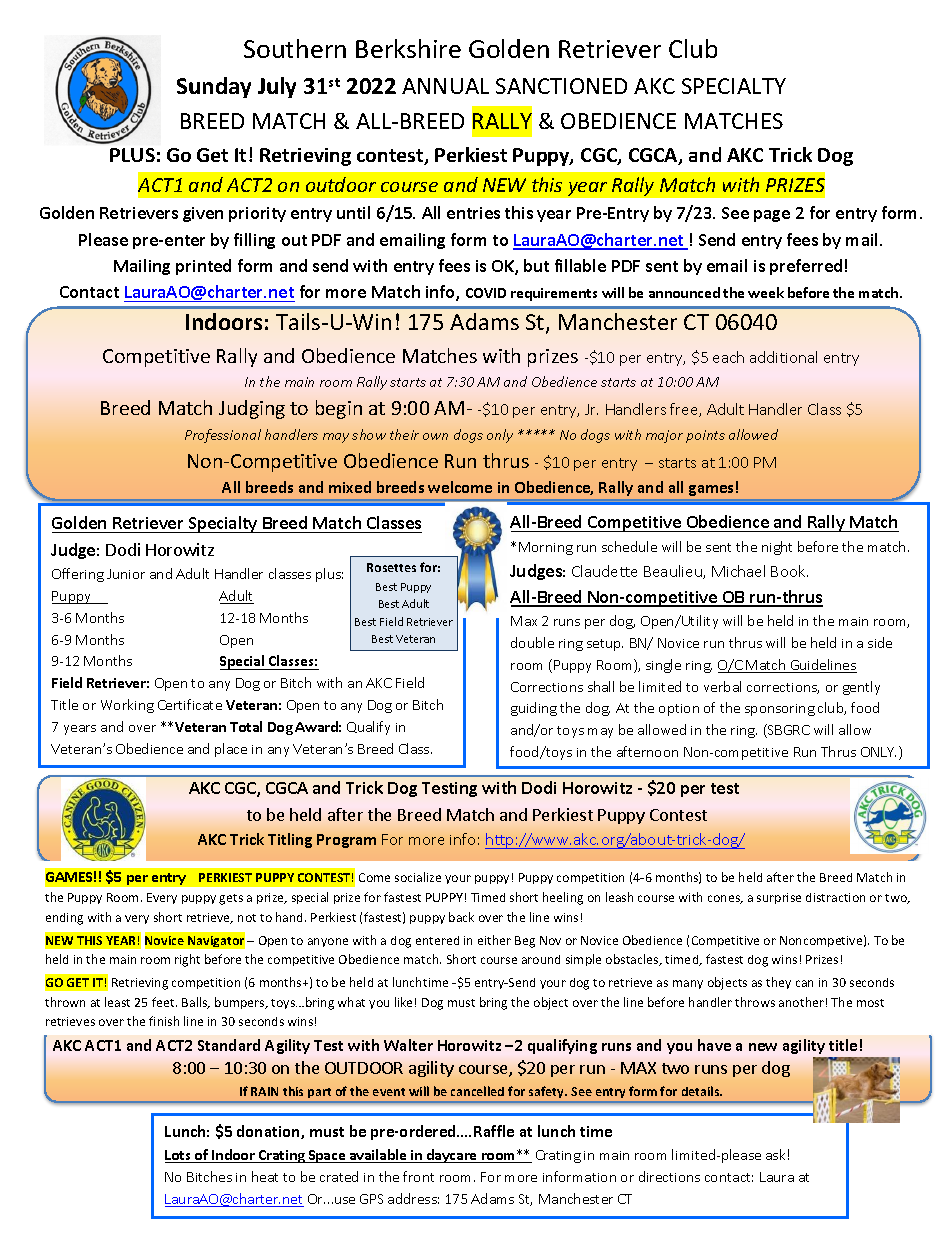 The image size is (952, 1233). What do you see at coordinates (231, 750) in the document?
I see `place` at bounding box center [231, 750].
